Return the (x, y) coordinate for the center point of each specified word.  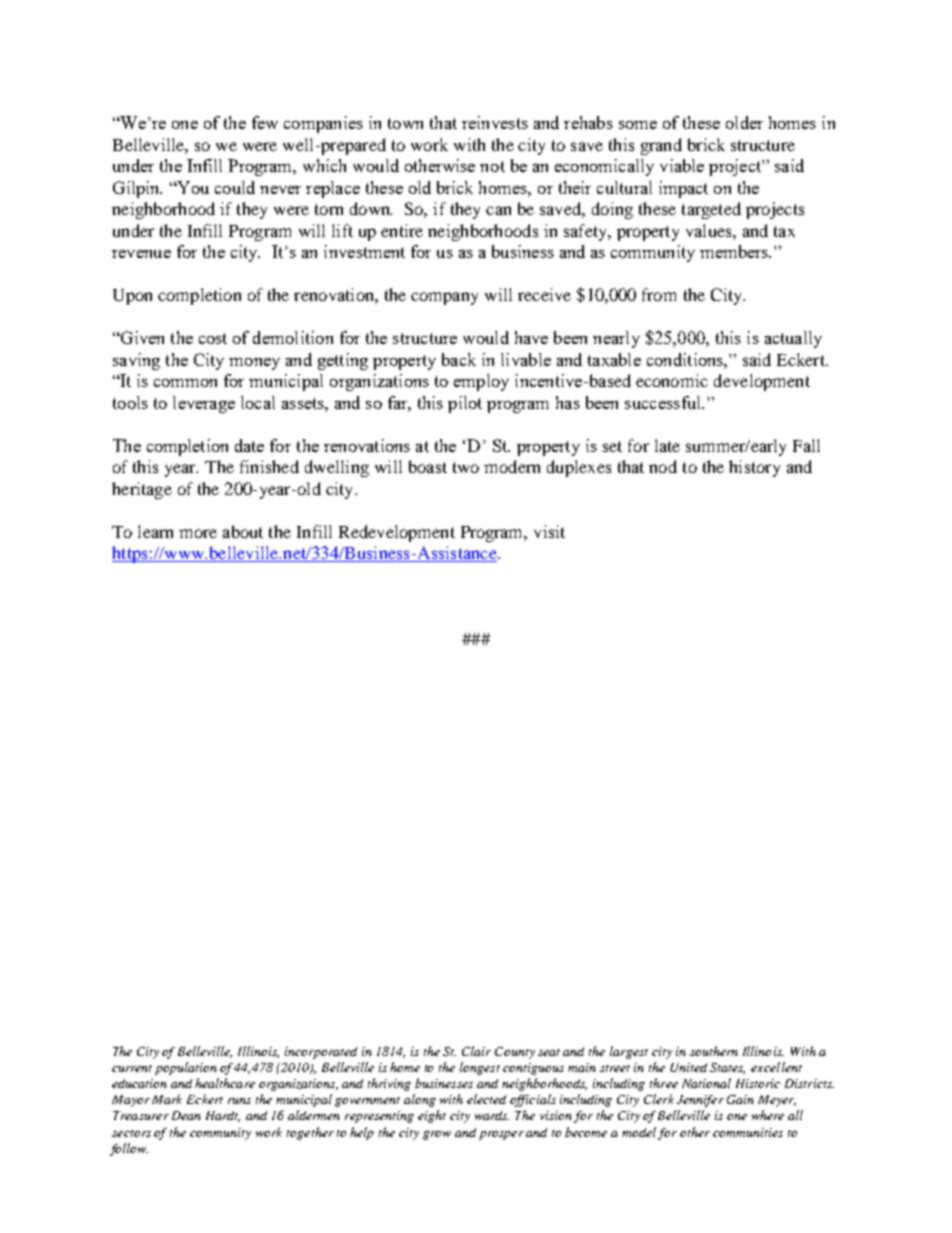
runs (239, 1101)
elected (486, 1099)
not (492, 166)
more (198, 533)
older (744, 122)
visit (549, 531)
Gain (740, 1099)
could (235, 187)
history (754, 468)
